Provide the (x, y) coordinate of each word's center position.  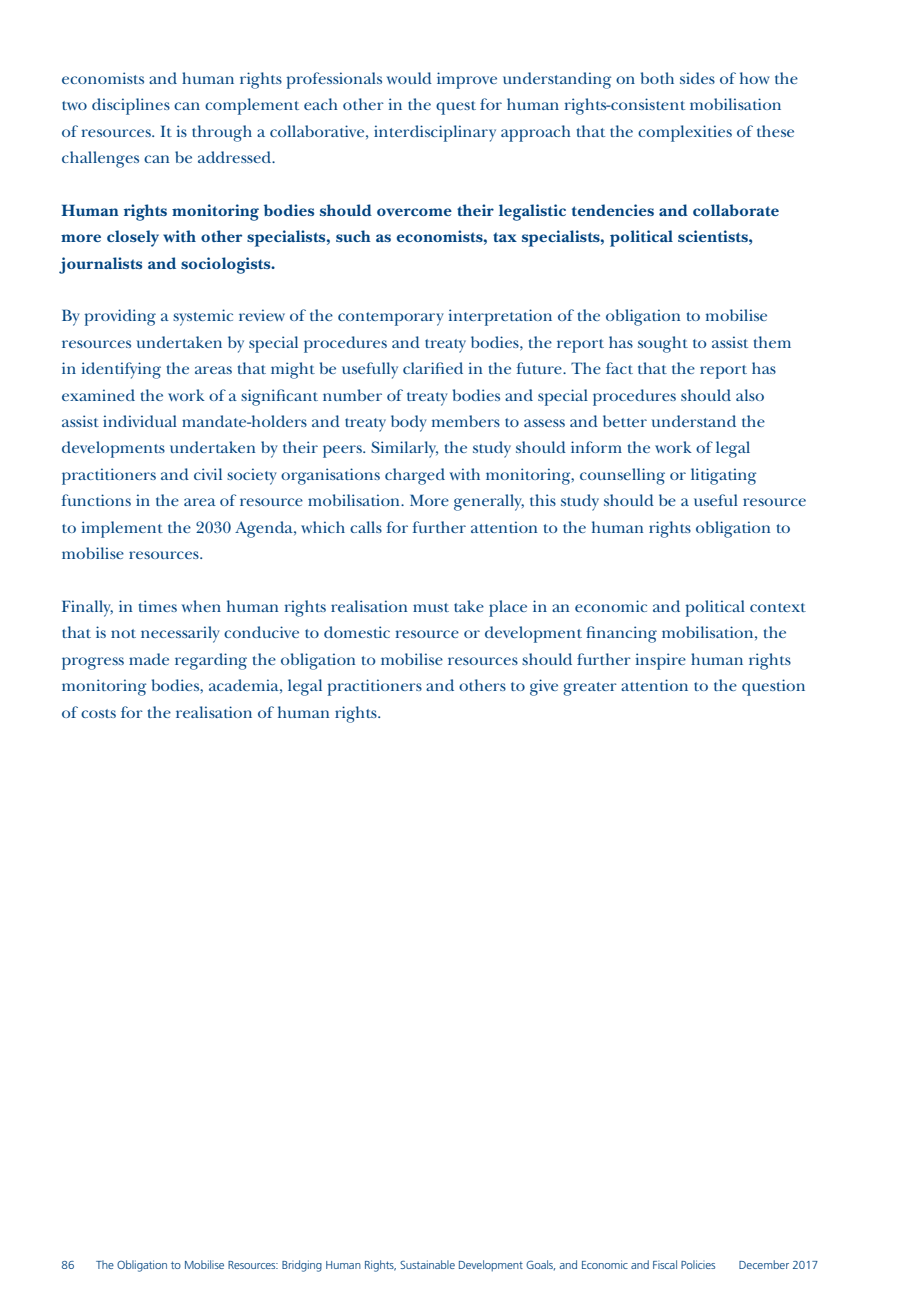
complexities (685, 133)
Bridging (302, 1266)
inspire (661, 661)
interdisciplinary (435, 133)
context (778, 607)
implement (122, 529)
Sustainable (427, 1264)
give (544, 687)
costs (98, 713)
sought (663, 344)
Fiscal (665, 1264)
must (431, 607)
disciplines (131, 106)
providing (120, 317)
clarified (433, 368)
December (764, 1264)
